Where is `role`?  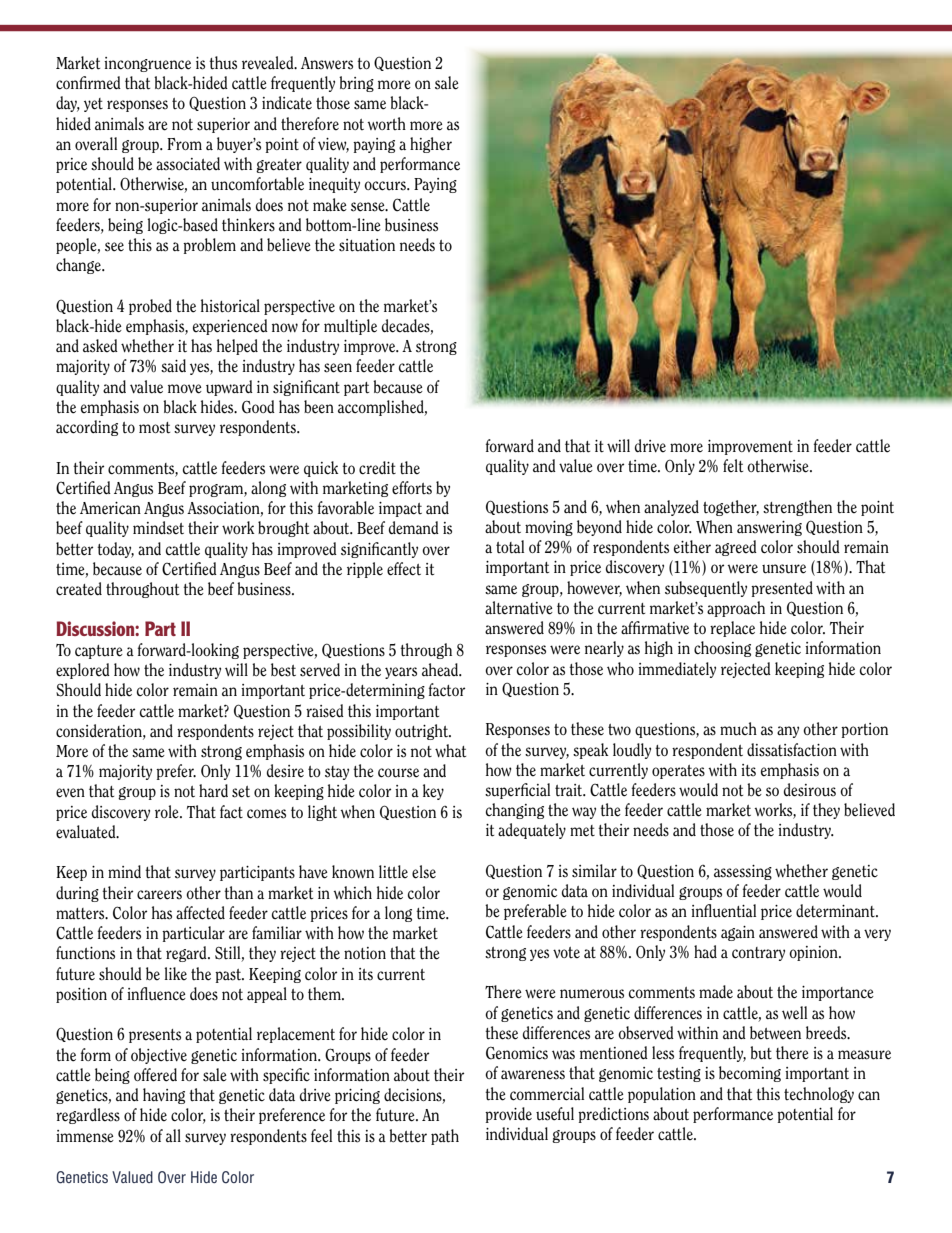
role is located at coordinates (168, 812).
